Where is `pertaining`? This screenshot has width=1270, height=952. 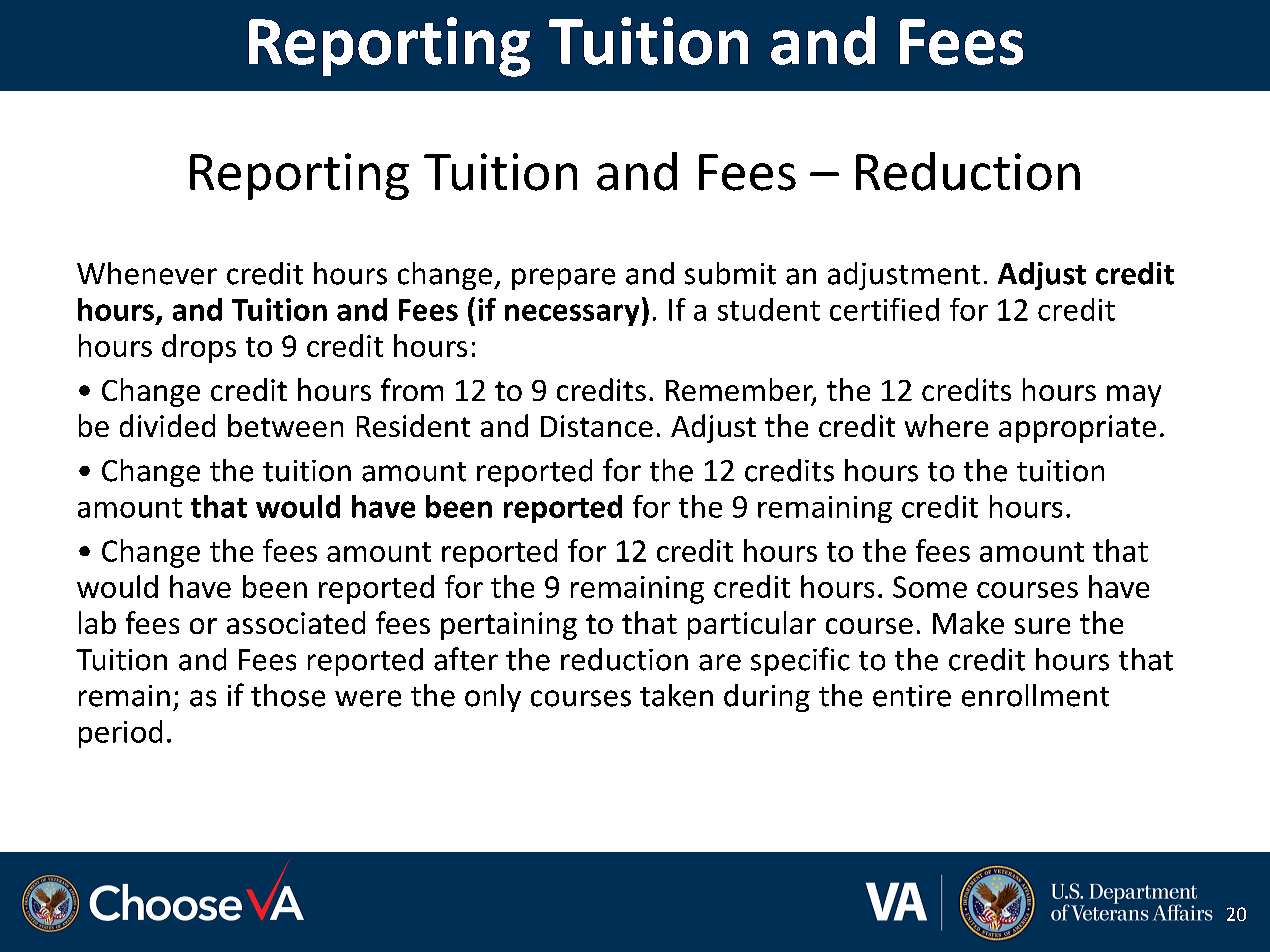 pertaining is located at coordinates (509, 626).
